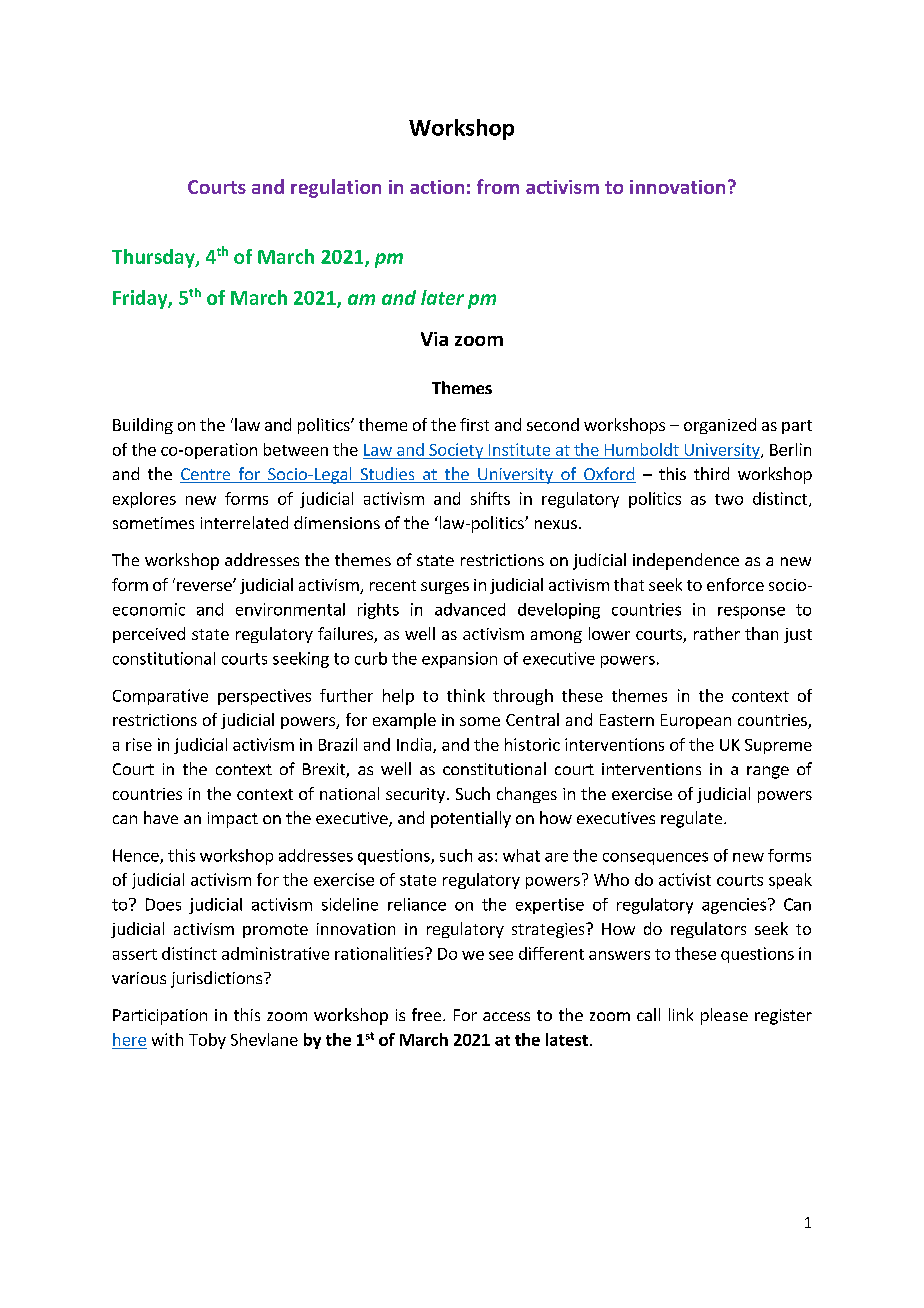 The height and width of the screenshot is (1308, 924). What do you see at coordinates (471, 819) in the screenshot?
I see `potentially` at bounding box center [471, 819].
